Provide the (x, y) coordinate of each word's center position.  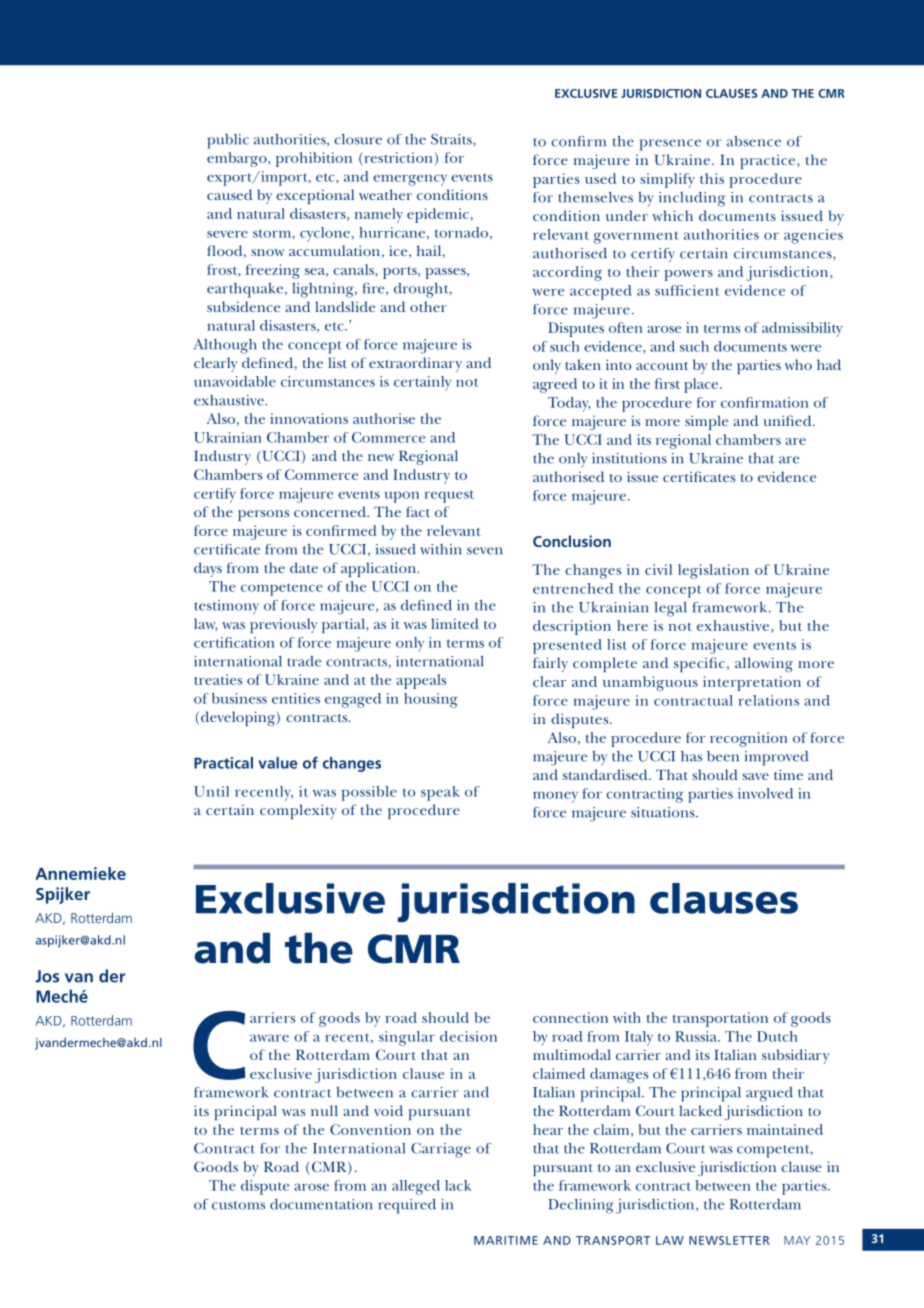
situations (664, 812)
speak (440, 793)
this (712, 178)
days (208, 569)
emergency (410, 180)
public (228, 141)
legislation (713, 571)
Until (211, 791)
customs (238, 1205)
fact (418, 511)
